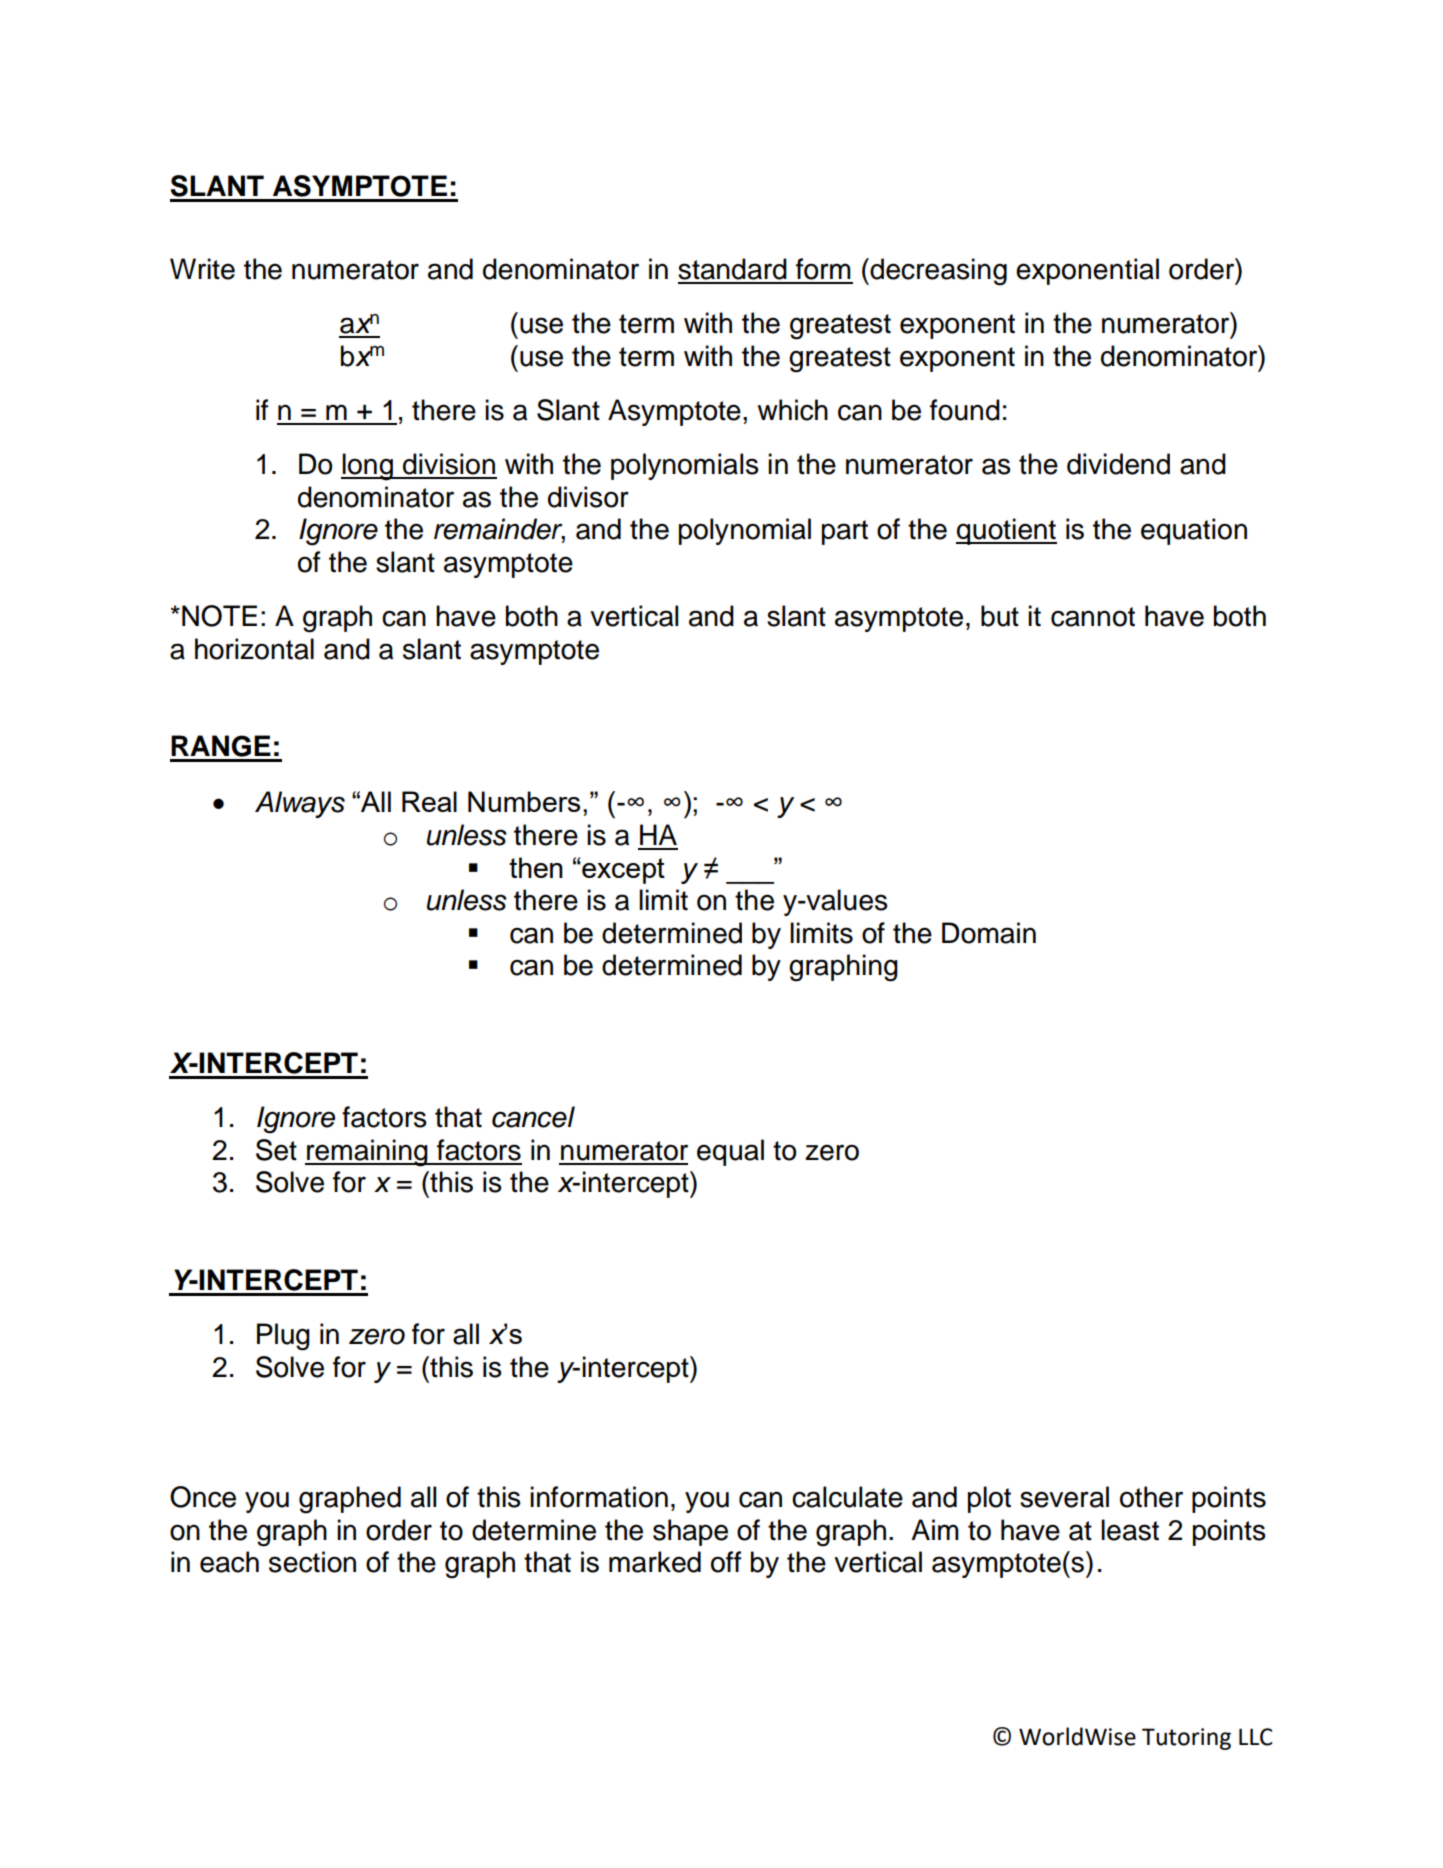  I want to click on Domain, so click(989, 933).
